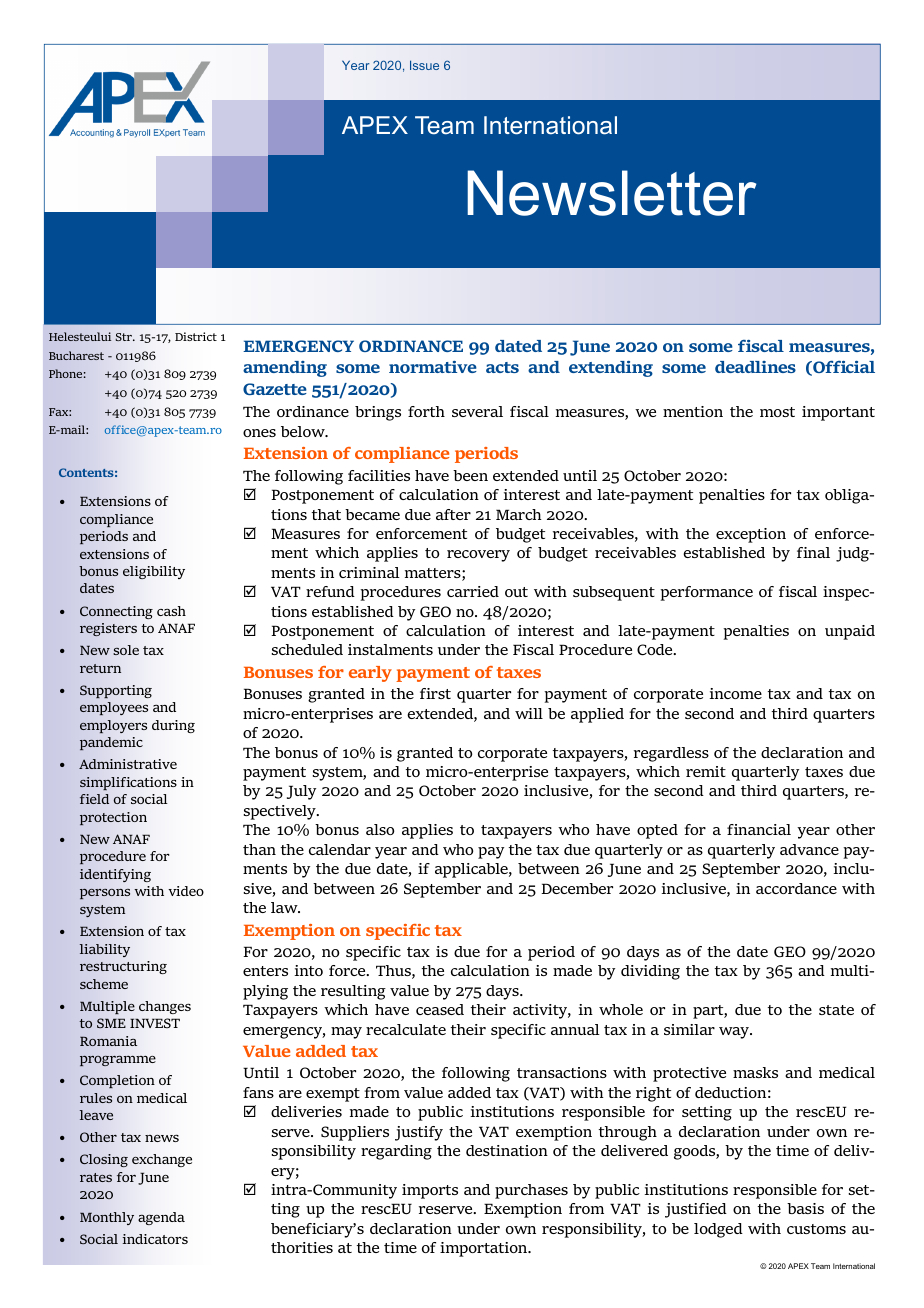 This screenshot has width=924, height=1308. I want to click on sole, so click(126, 650).
